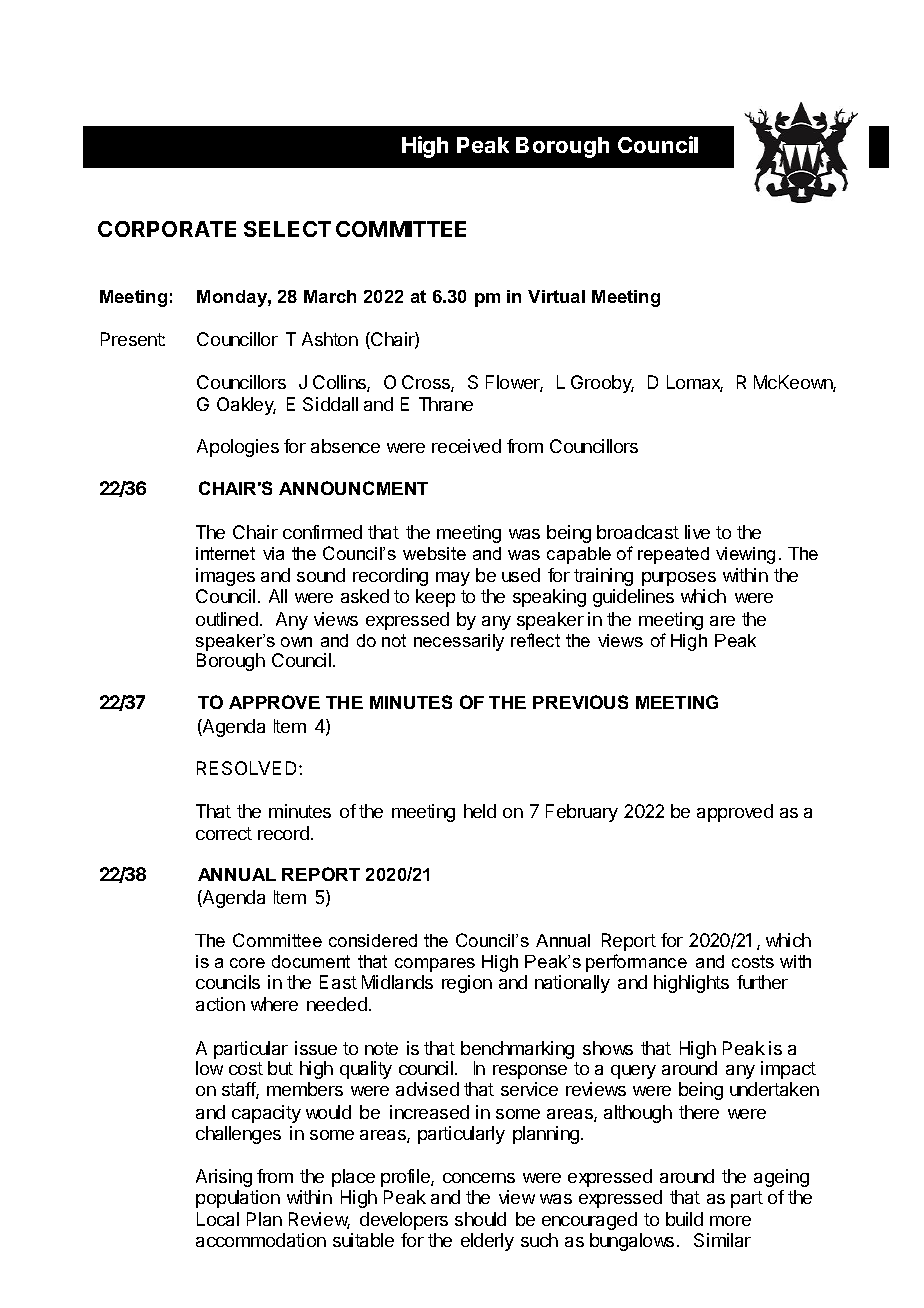  I want to click on performance, so click(636, 963).
